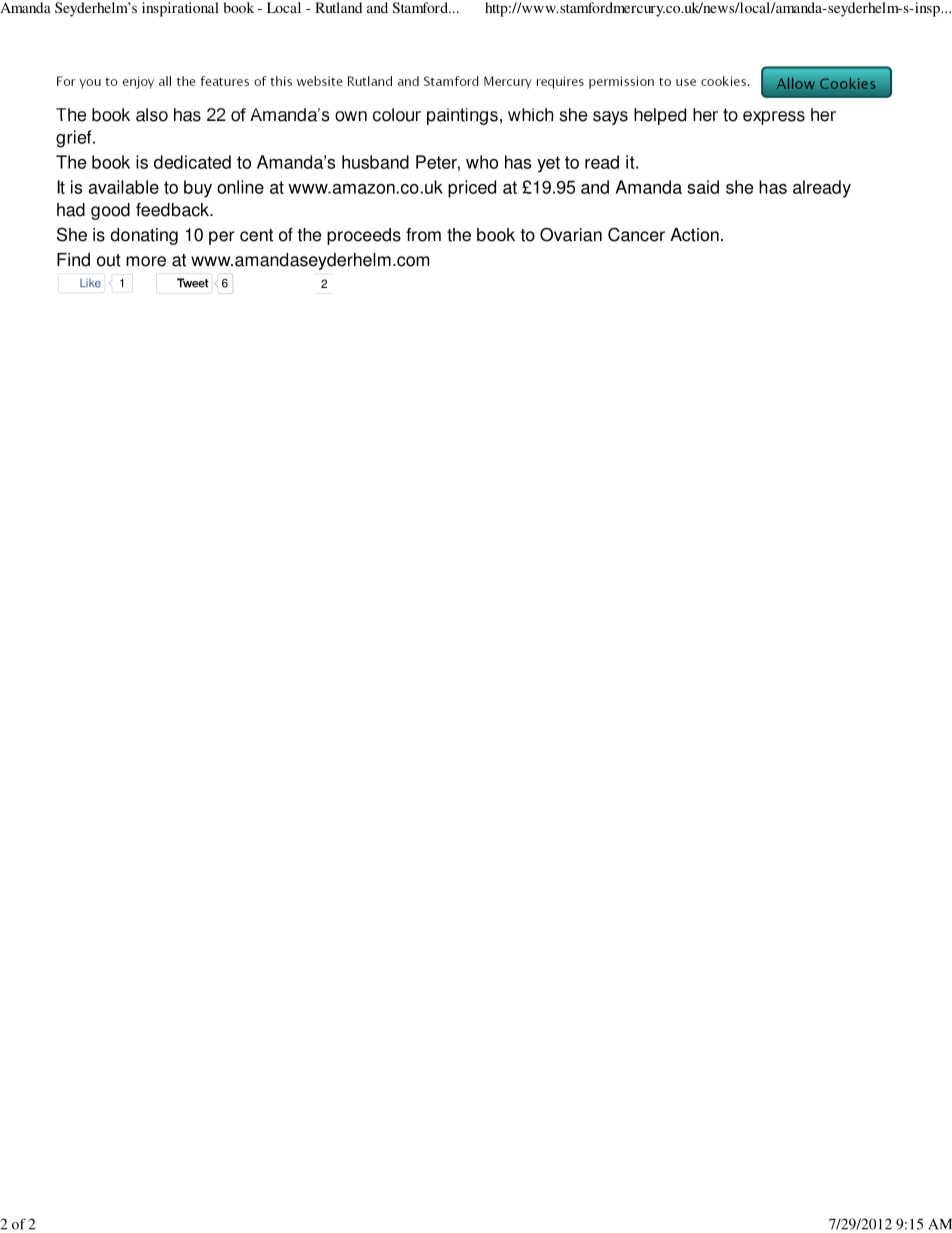 The height and width of the page is (1233, 952). What do you see at coordinates (375, 162) in the page?
I see `husband` at bounding box center [375, 162].
